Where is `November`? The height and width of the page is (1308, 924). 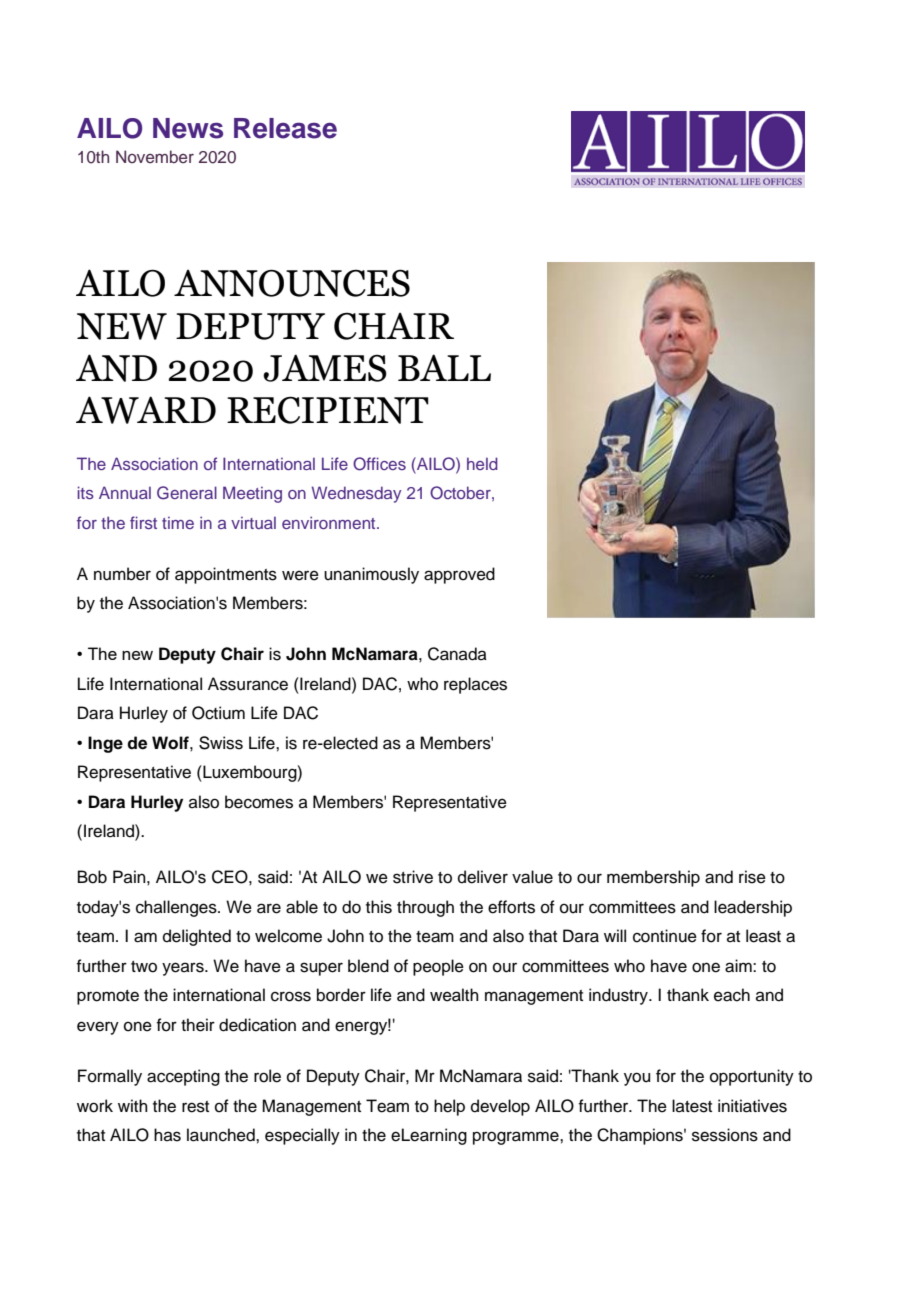
November is located at coordinates (155, 156).
